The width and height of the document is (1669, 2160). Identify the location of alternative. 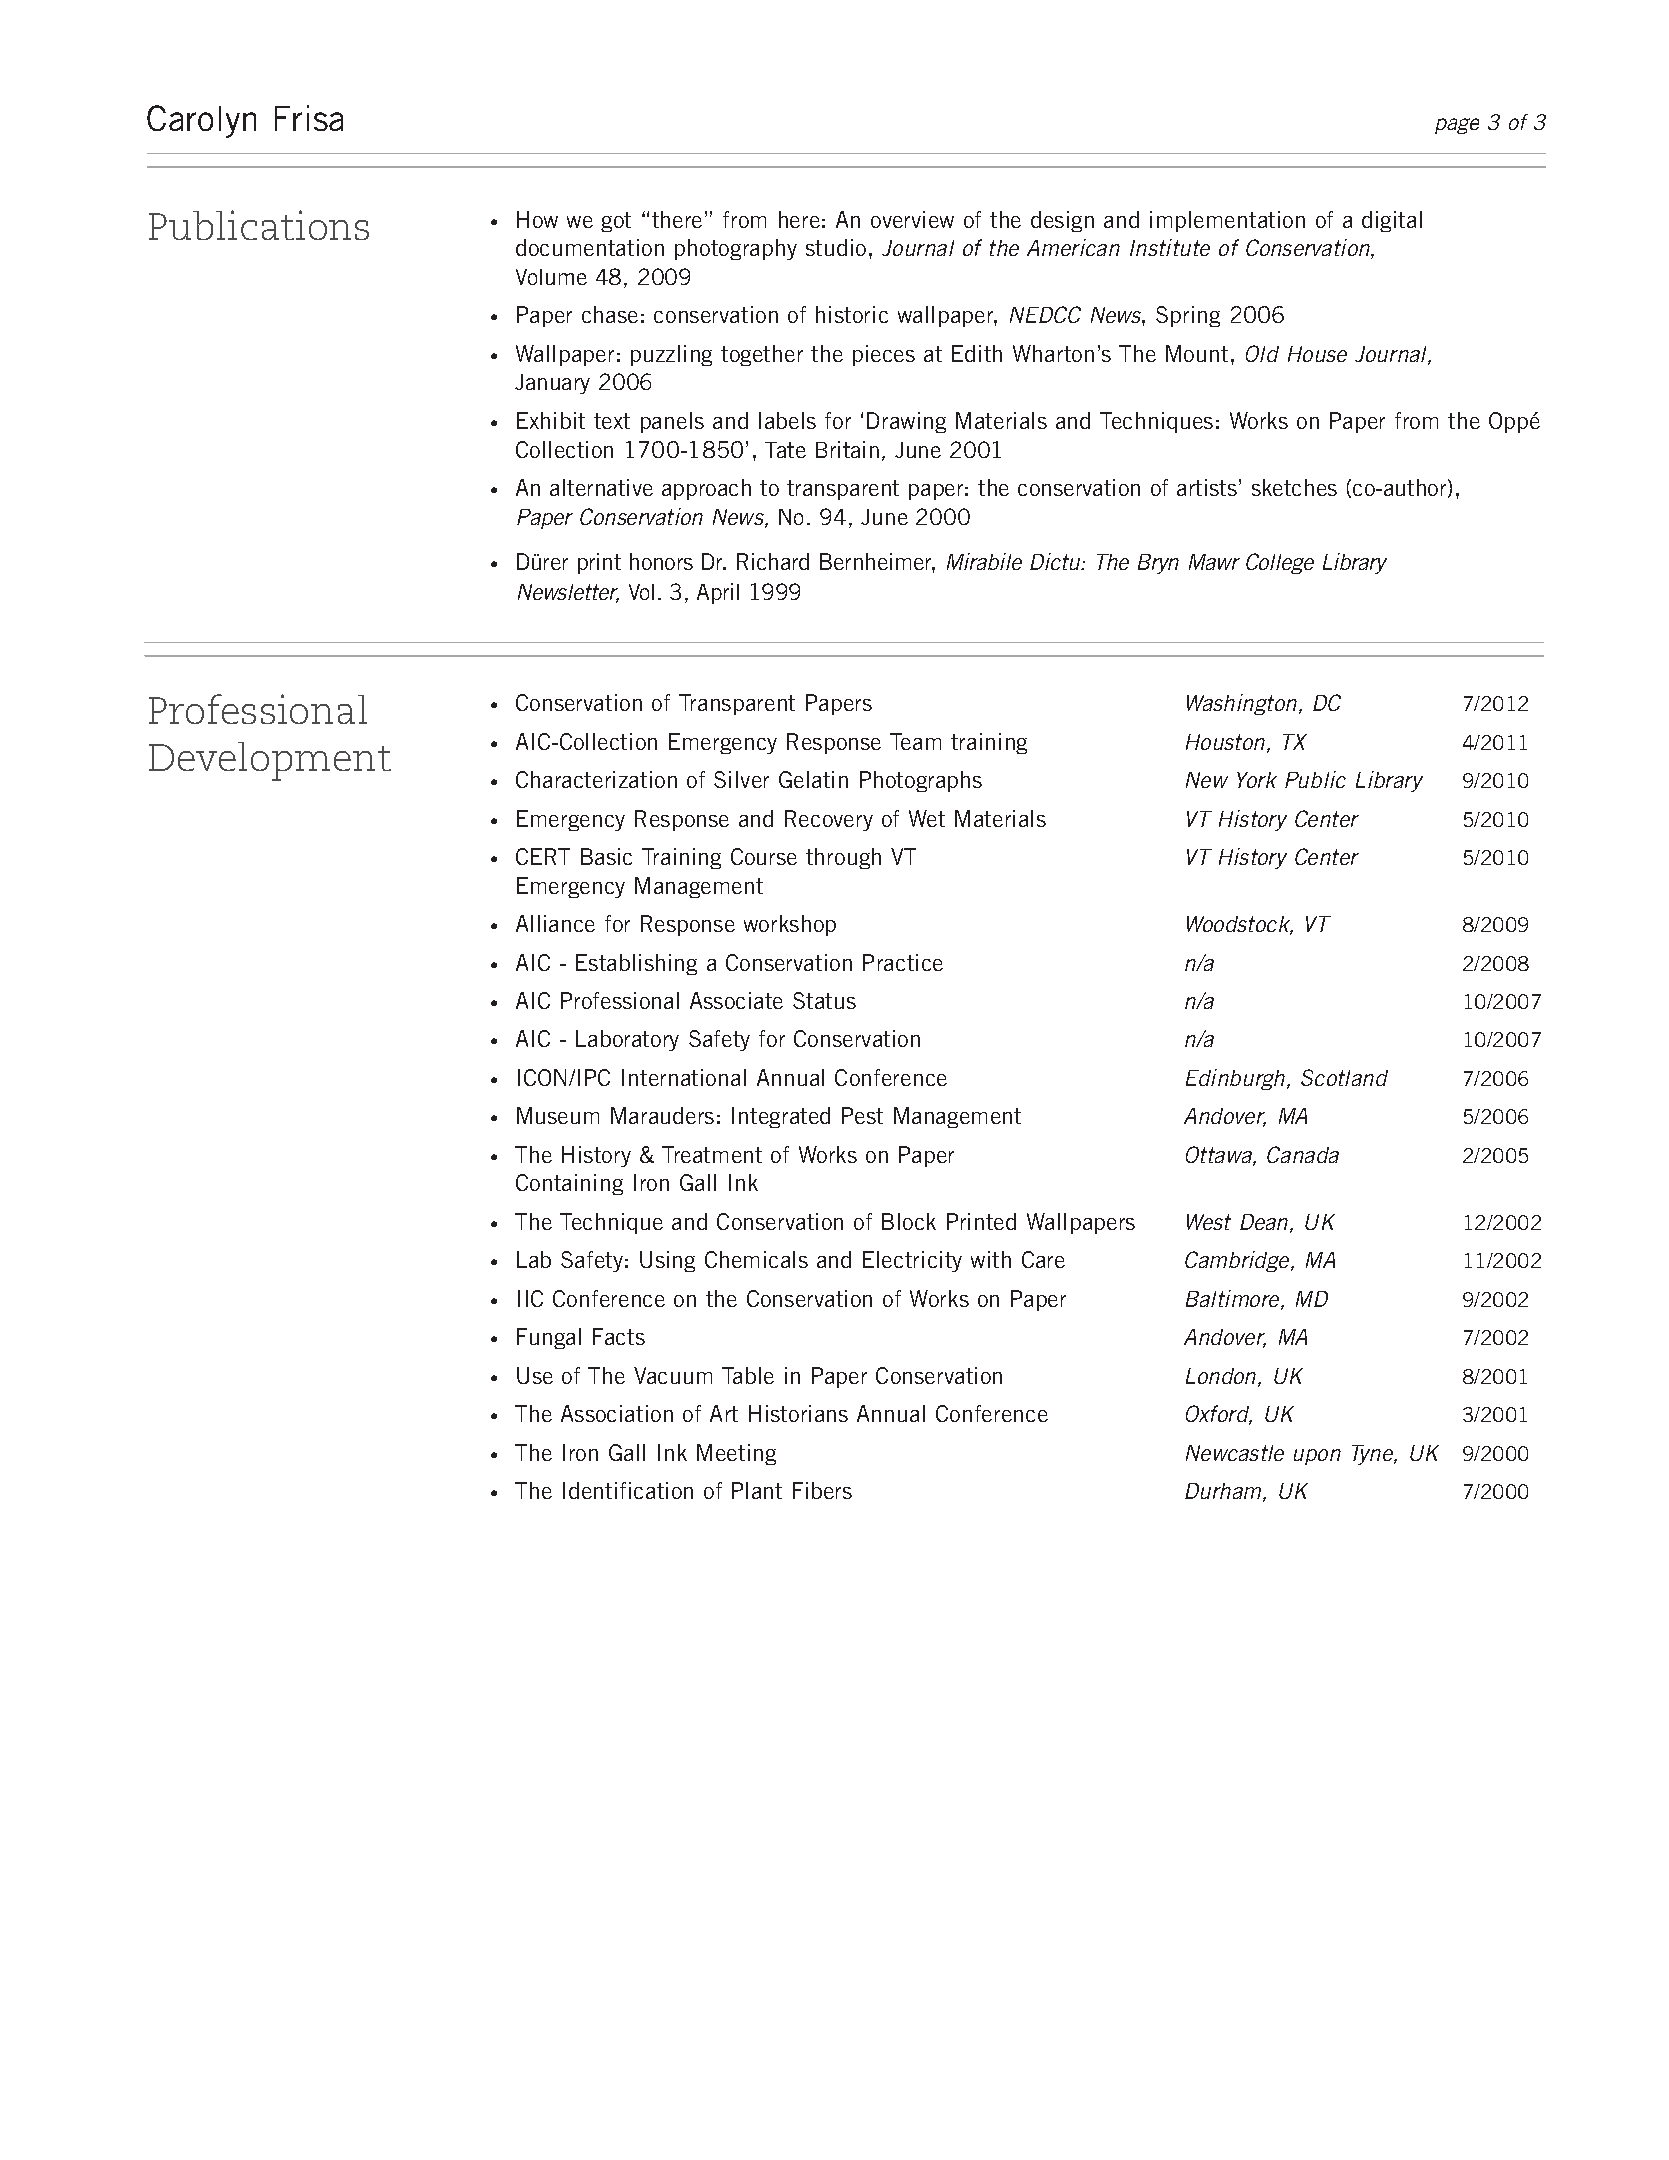
(601, 487).
